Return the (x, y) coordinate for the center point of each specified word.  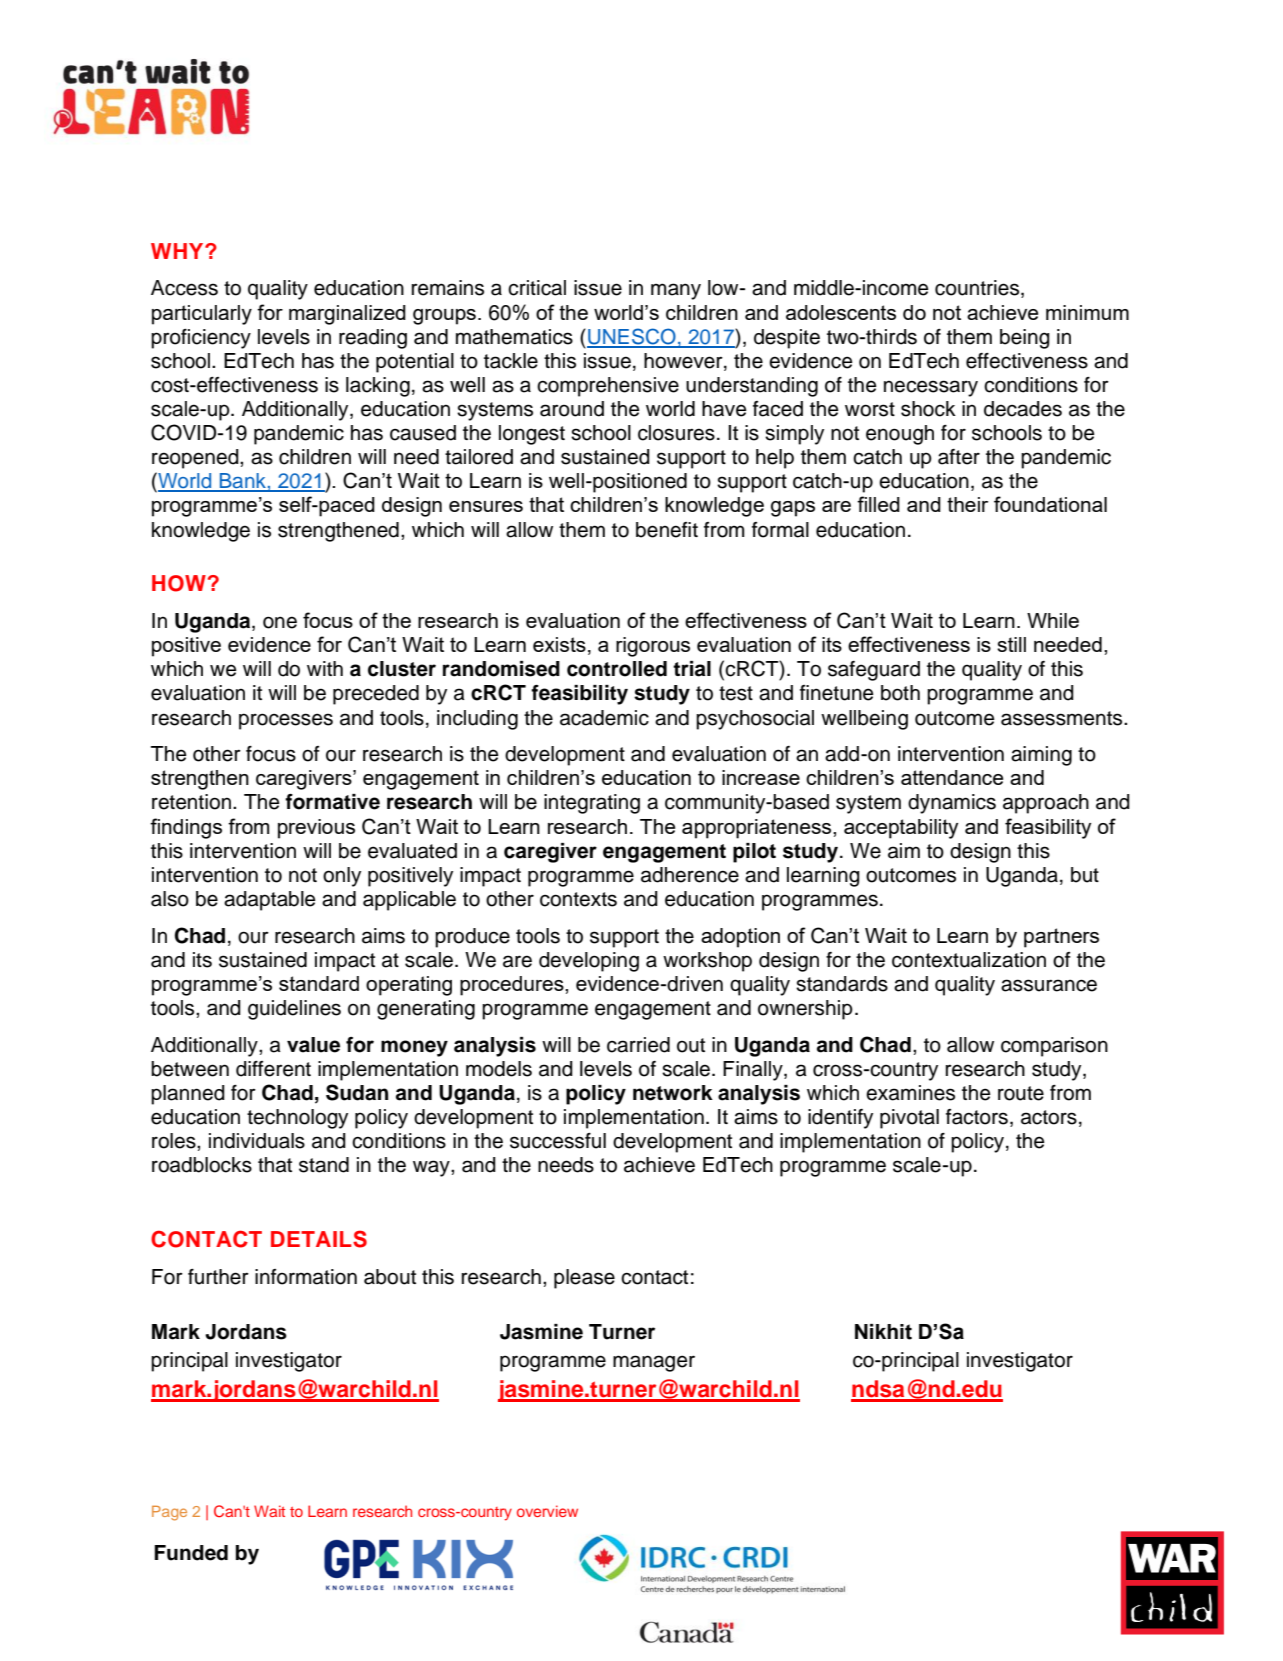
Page (169, 1513)
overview (547, 1511)
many (676, 291)
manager (654, 1363)
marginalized (347, 315)
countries (978, 289)
